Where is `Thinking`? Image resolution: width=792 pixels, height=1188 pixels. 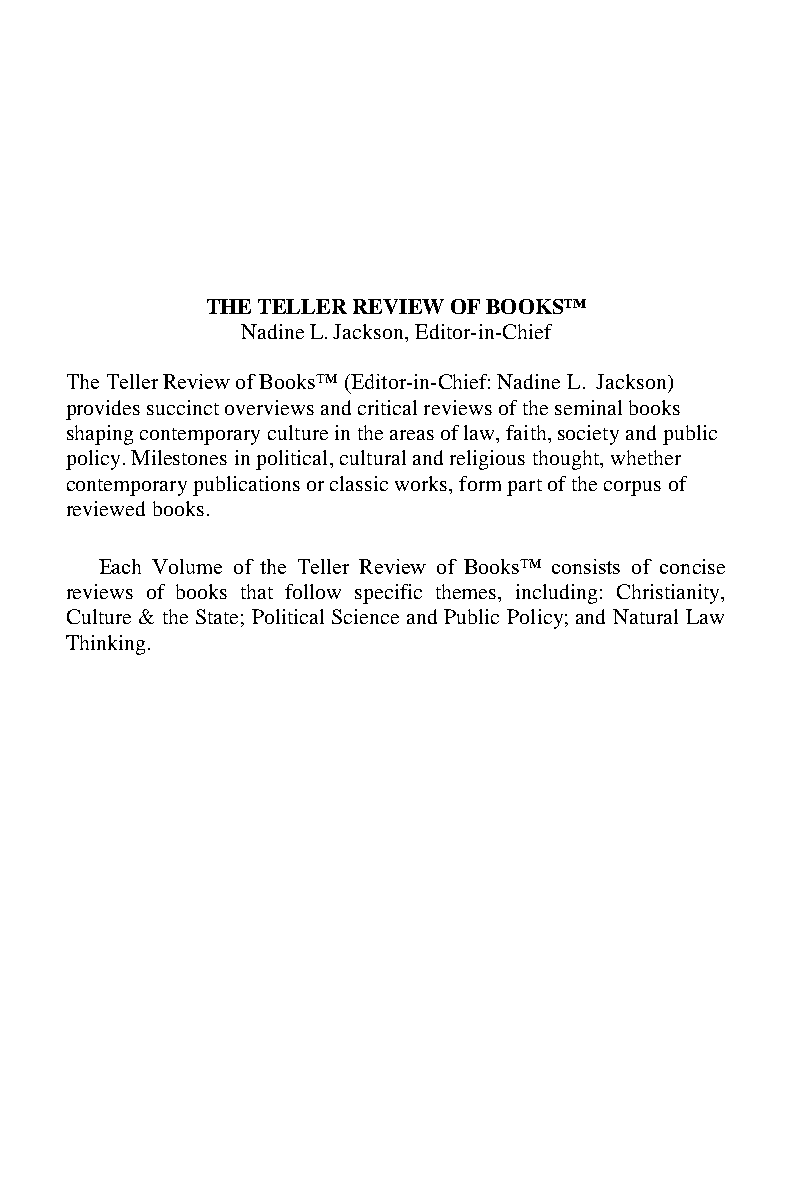
Thinking is located at coordinates (107, 645).
